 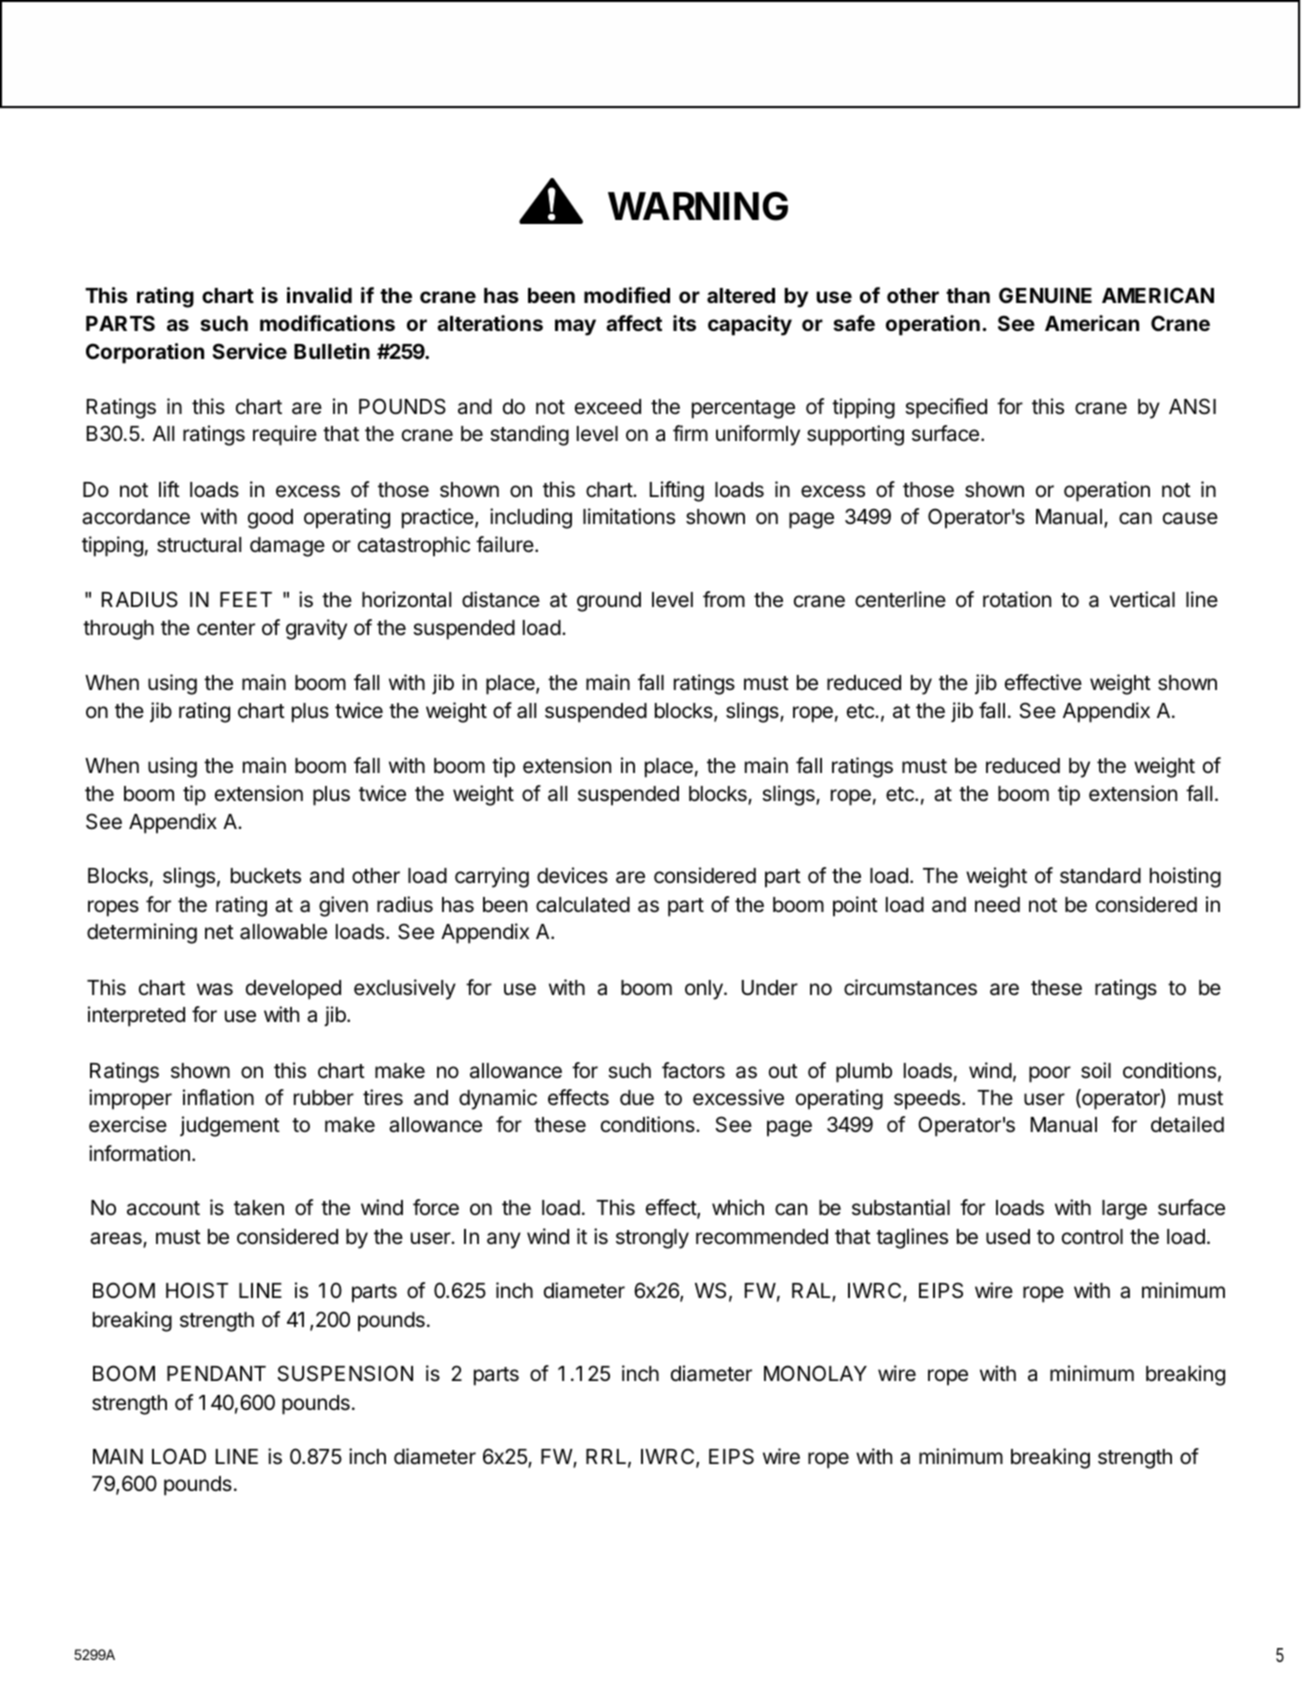 I want to click on GENUINE, so click(x=1045, y=295).
